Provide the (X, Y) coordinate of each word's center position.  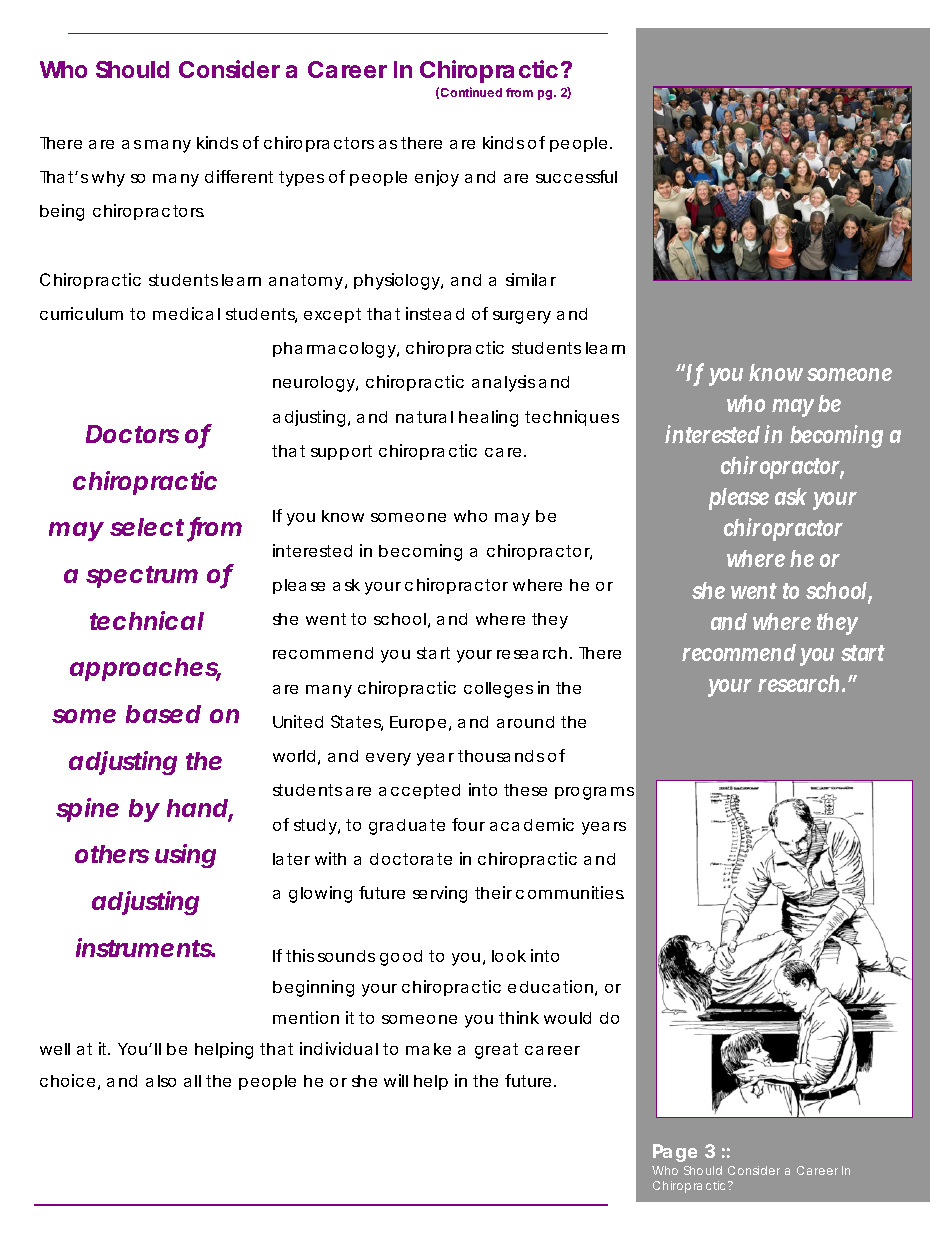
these (525, 790)
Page (675, 1153)
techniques (572, 418)
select (149, 529)
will (396, 1080)
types (301, 179)
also (161, 1081)
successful (576, 176)
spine (87, 810)
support (341, 452)
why (108, 179)
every (388, 759)
